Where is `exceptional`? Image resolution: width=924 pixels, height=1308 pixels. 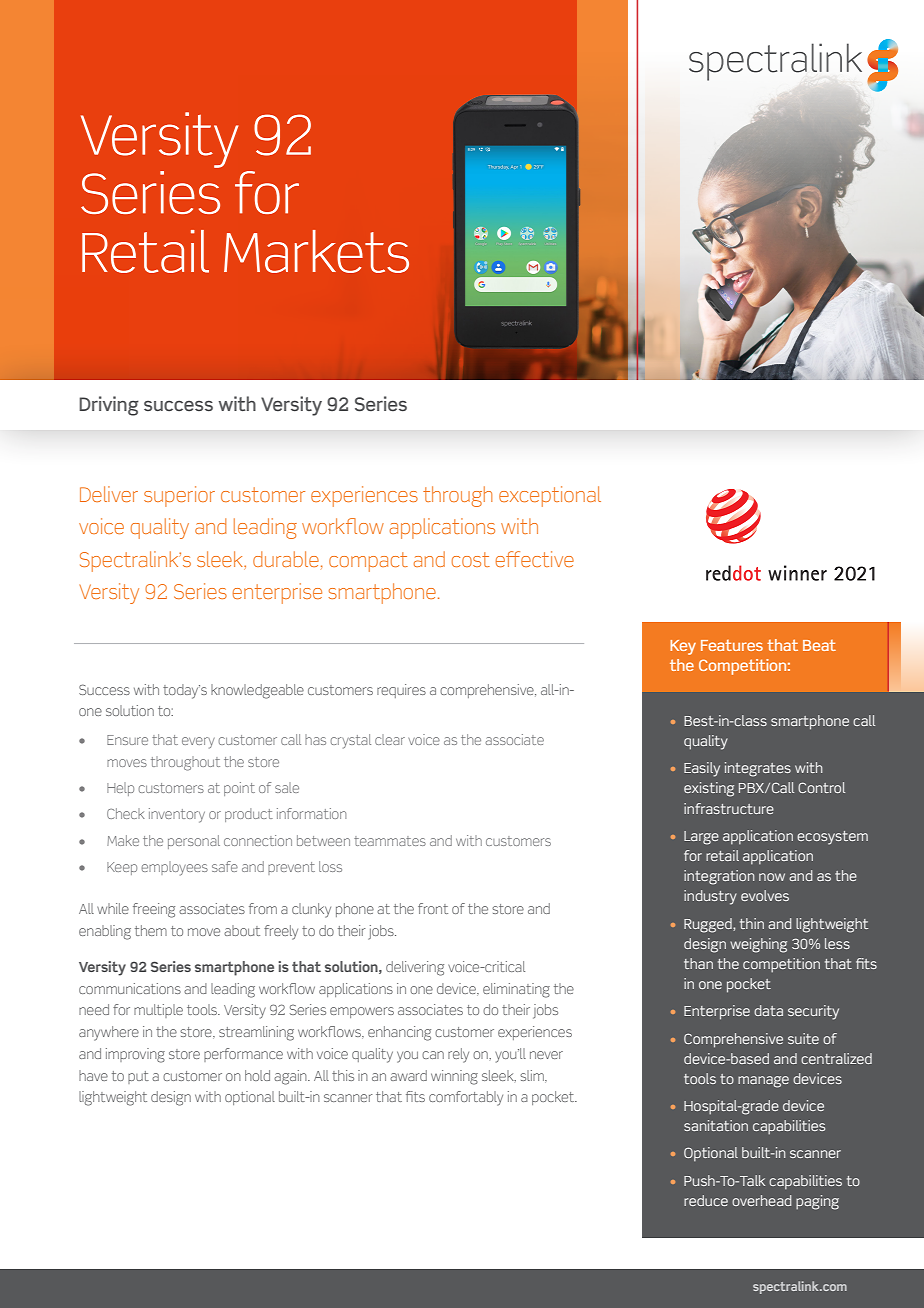
exceptional is located at coordinates (550, 496).
